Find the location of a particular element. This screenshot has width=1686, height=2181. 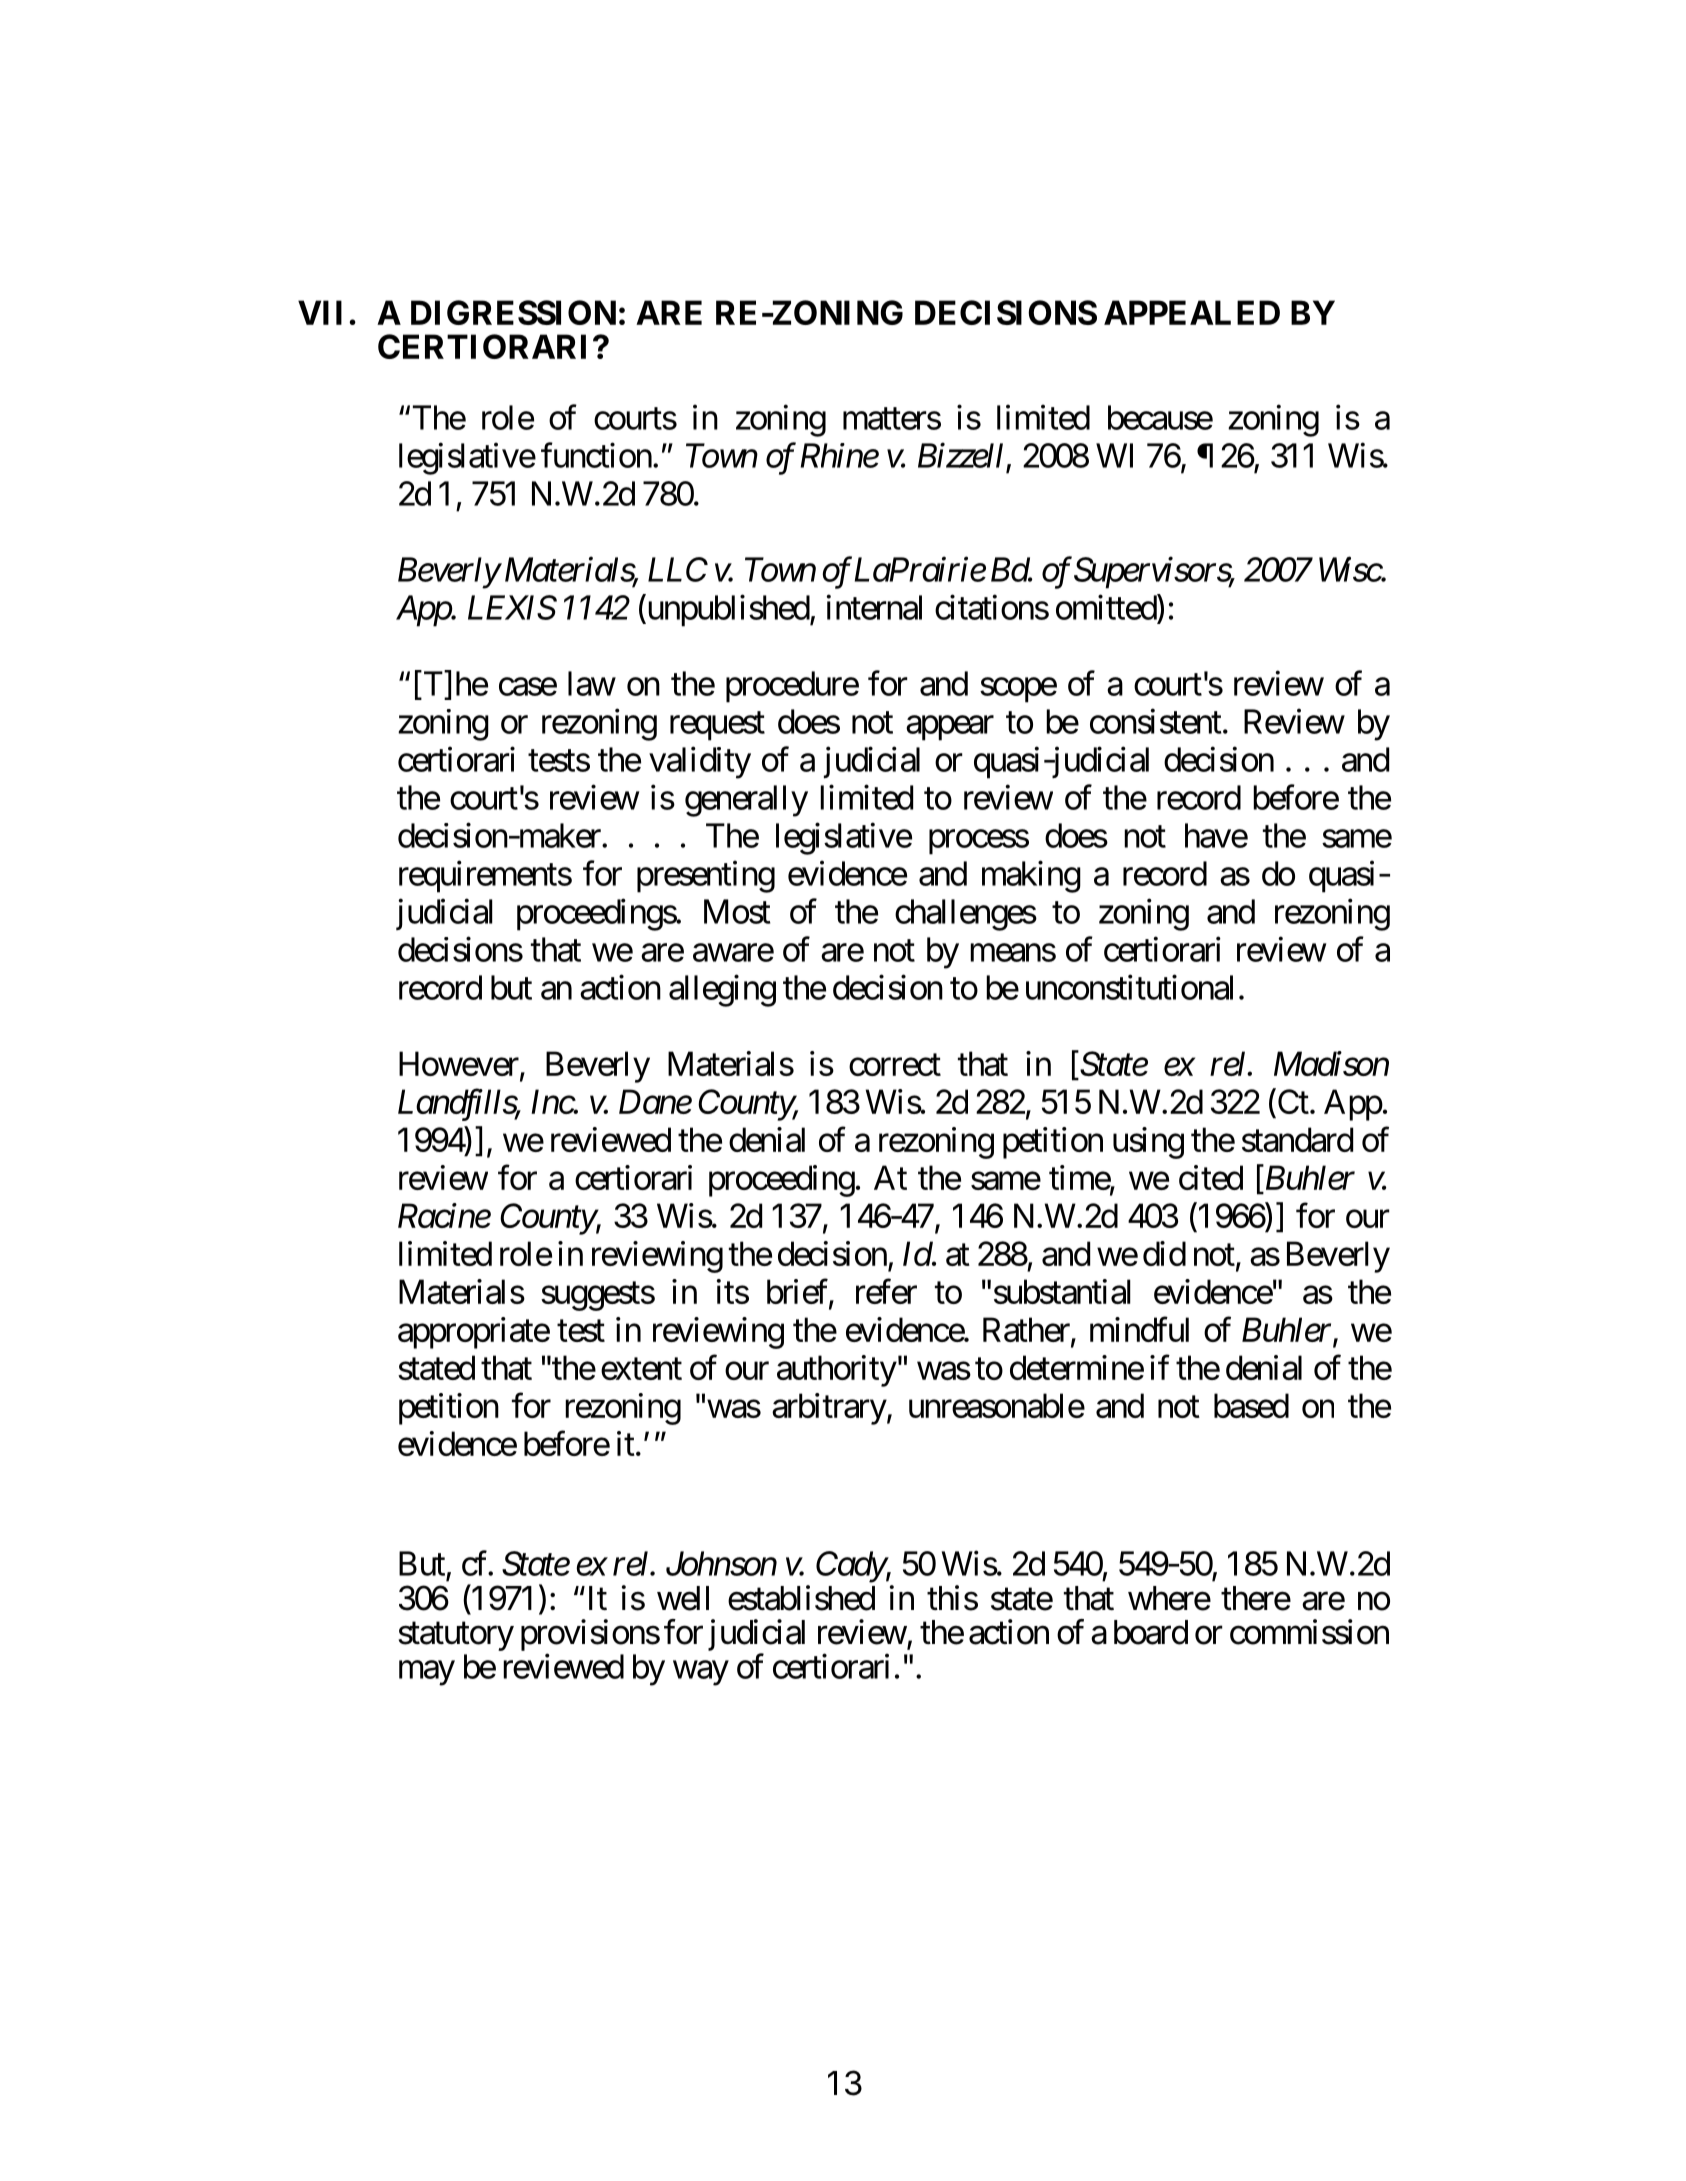

unconstitutional is located at coordinates (1129, 987).
